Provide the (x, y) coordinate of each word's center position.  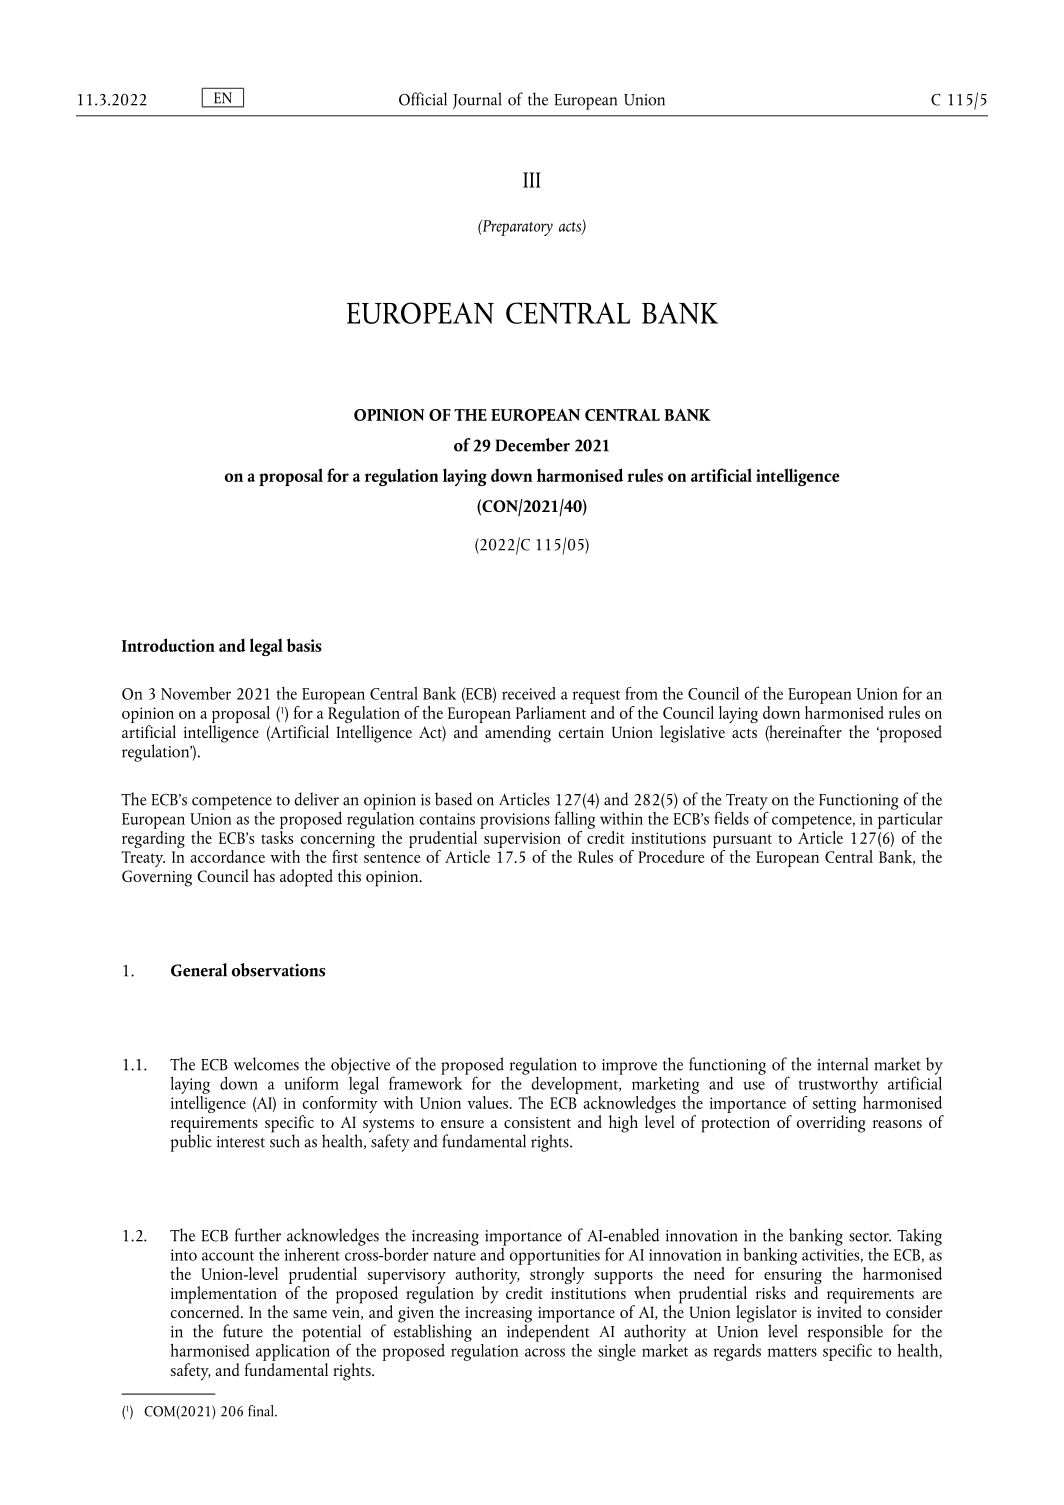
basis (304, 645)
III (532, 180)
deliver (316, 799)
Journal (477, 100)
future (243, 1331)
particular (910, 819)
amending (518, 734)
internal (842, 1064)
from (641, 693)
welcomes (266, 1064)
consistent (537, 1122)
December (532, 445)
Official (423, 99)
